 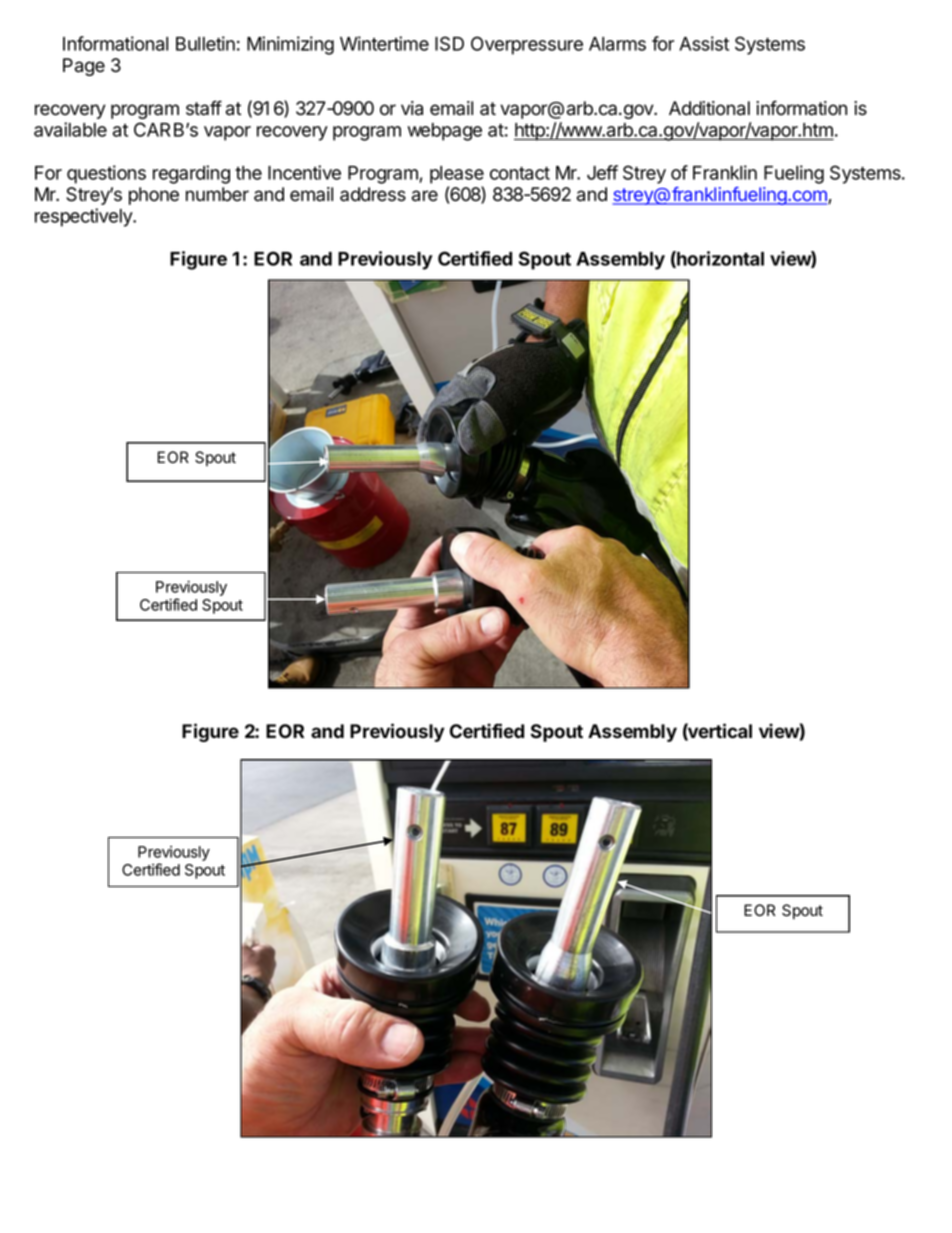 I want to click on Jeff, so click(x=602, y=172).
